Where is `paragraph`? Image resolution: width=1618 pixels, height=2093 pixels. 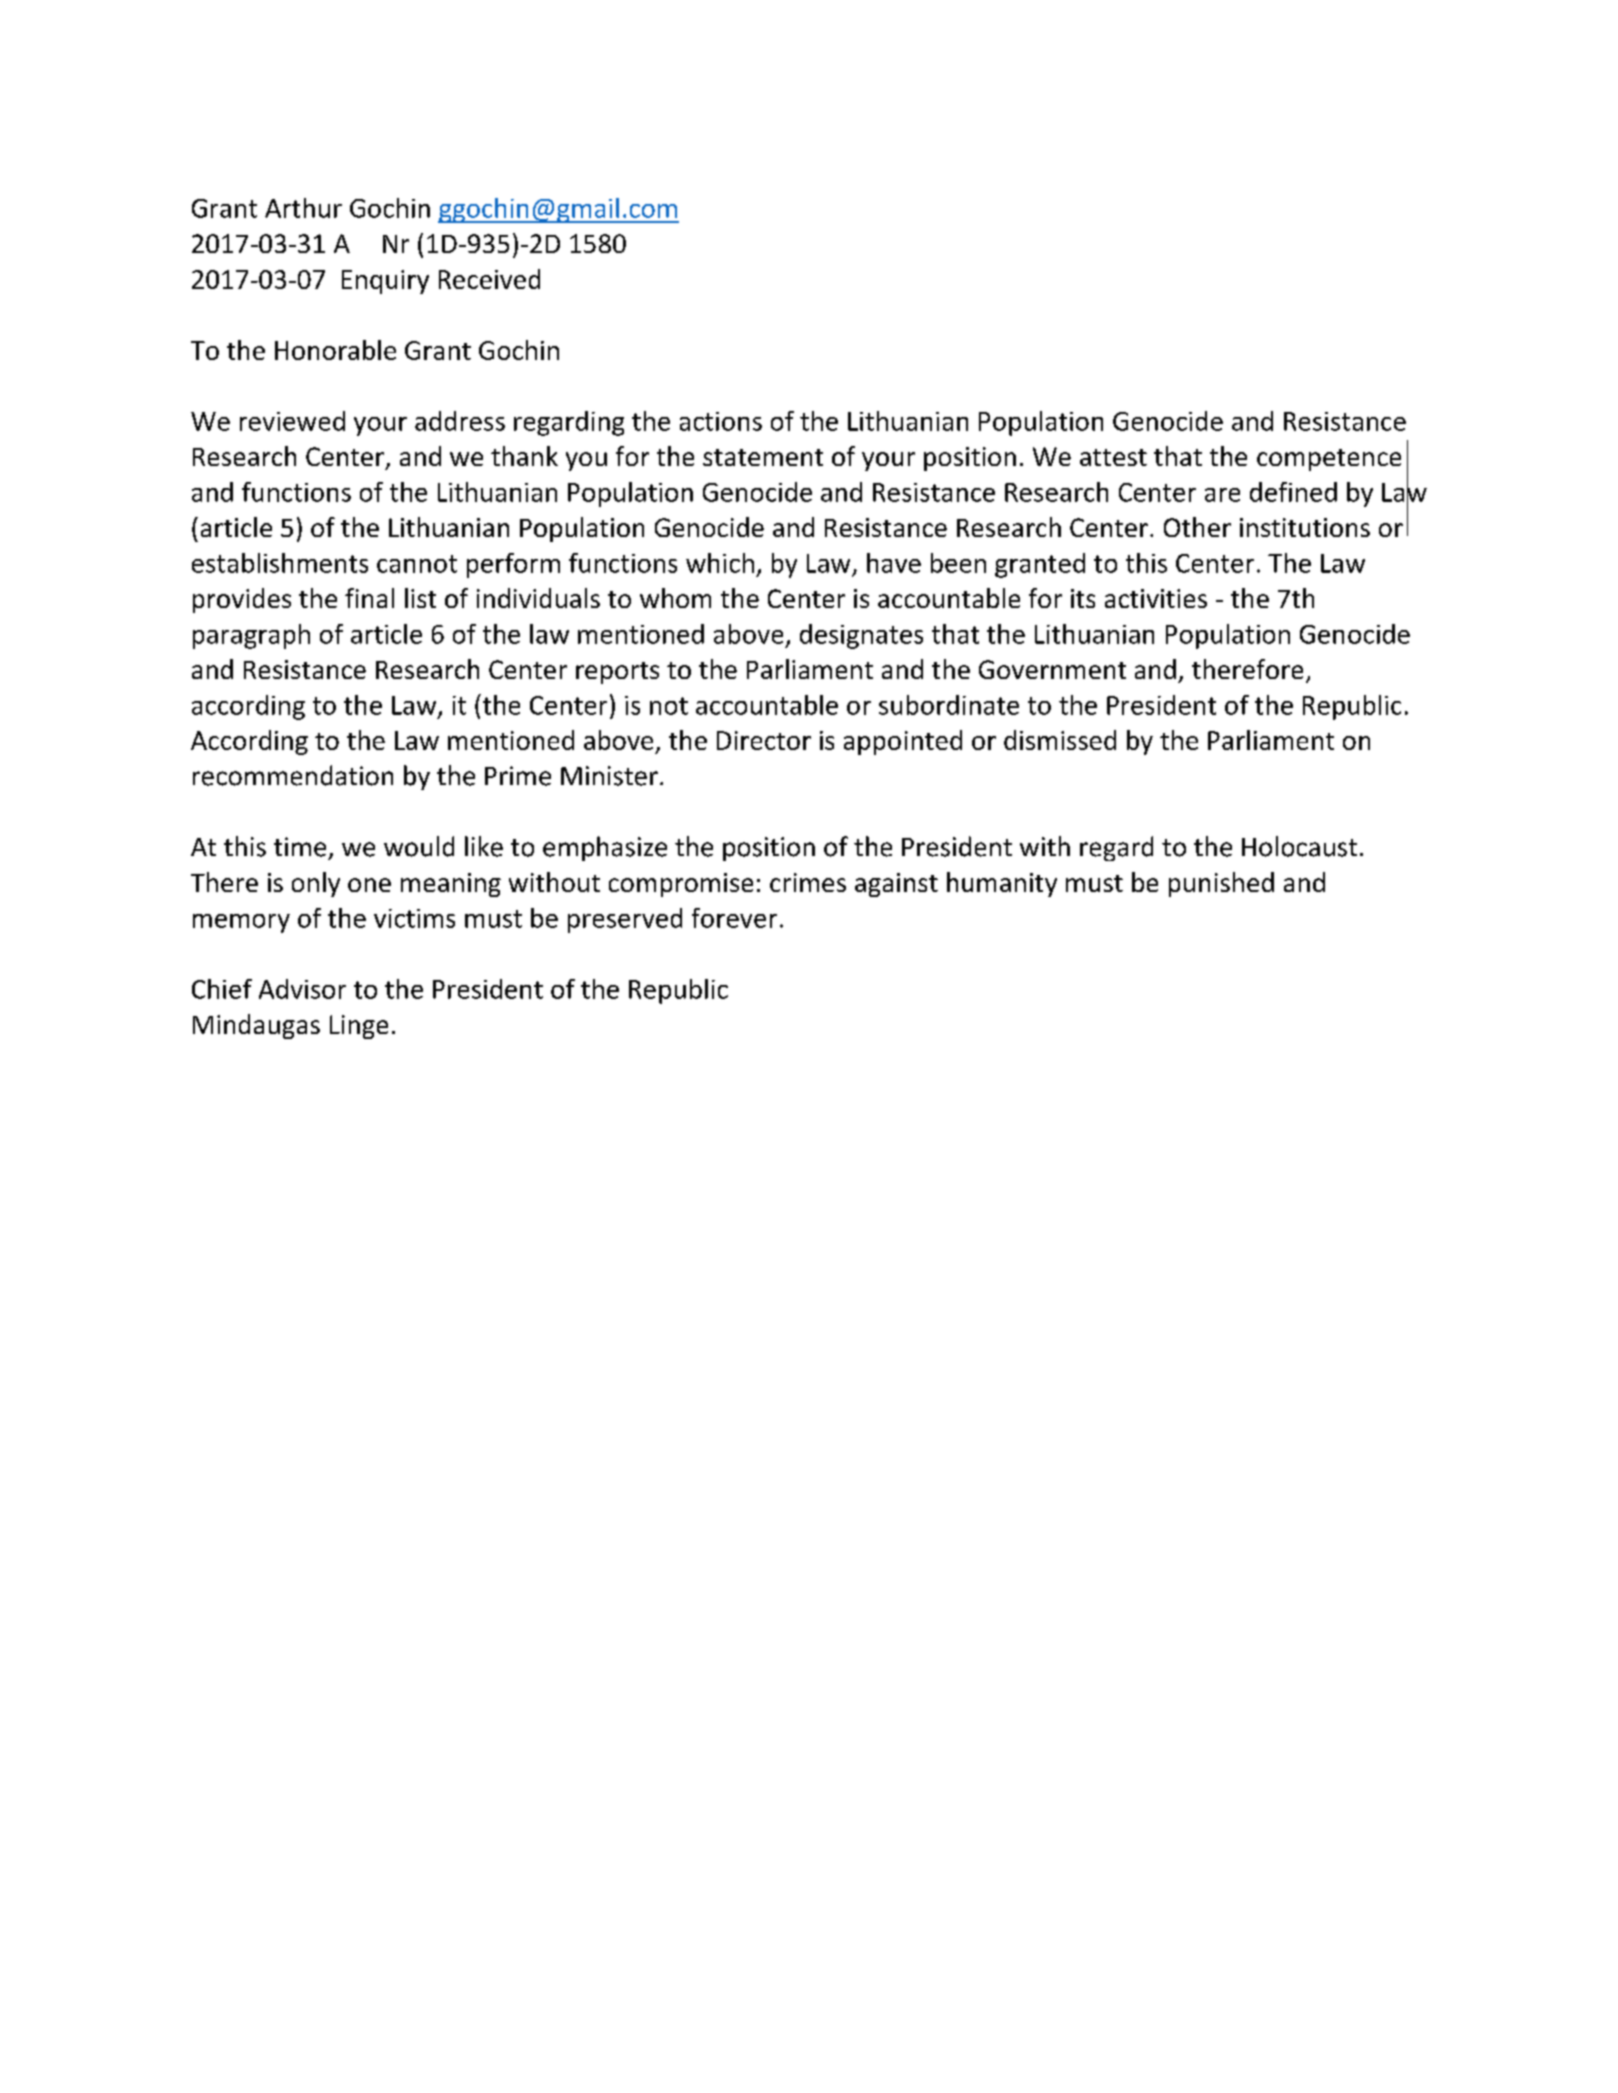
paragraph is located at coordinates (251, 636).
